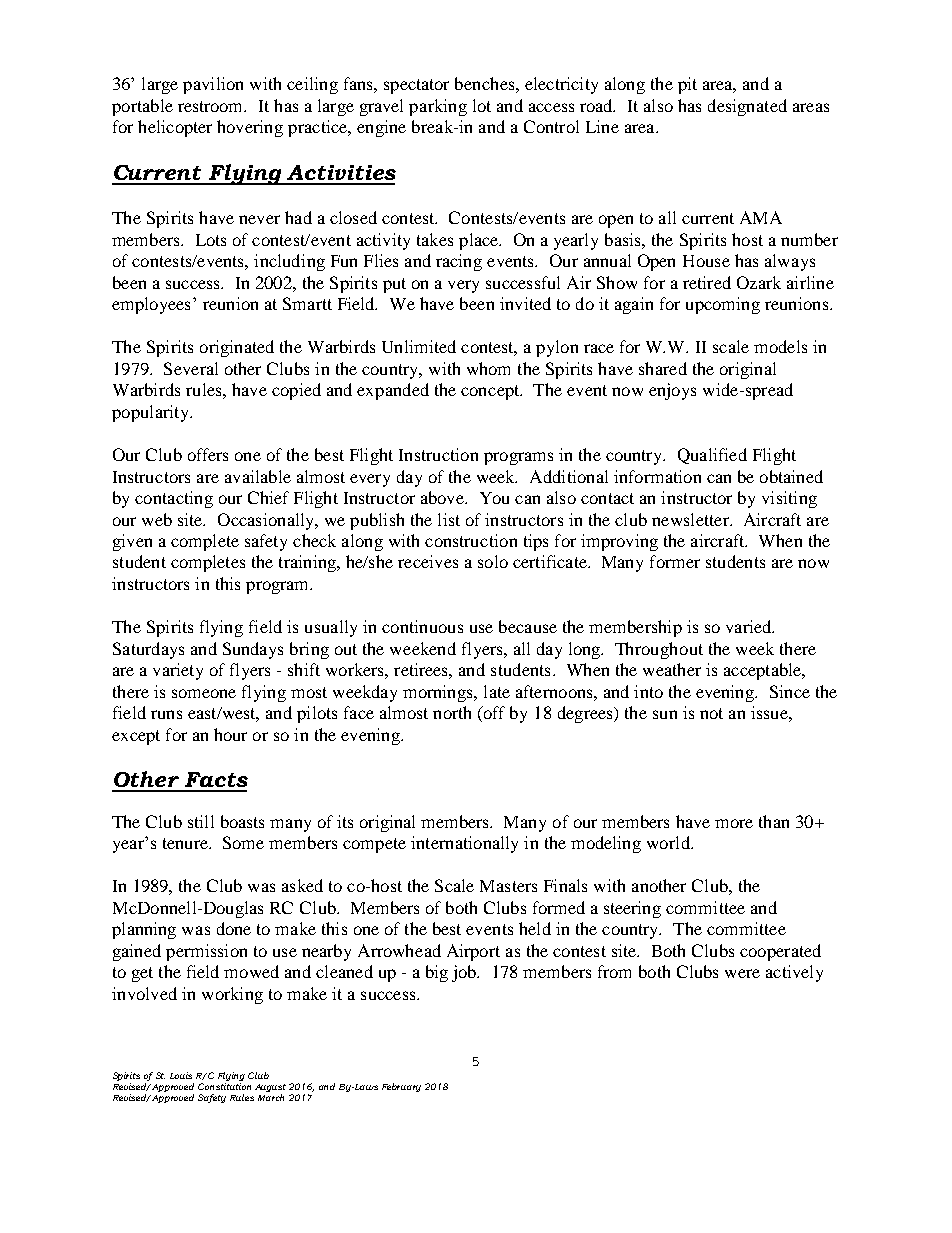 The width and height of the page is (952, 1233). I want to click on were, so click(742, 973).
